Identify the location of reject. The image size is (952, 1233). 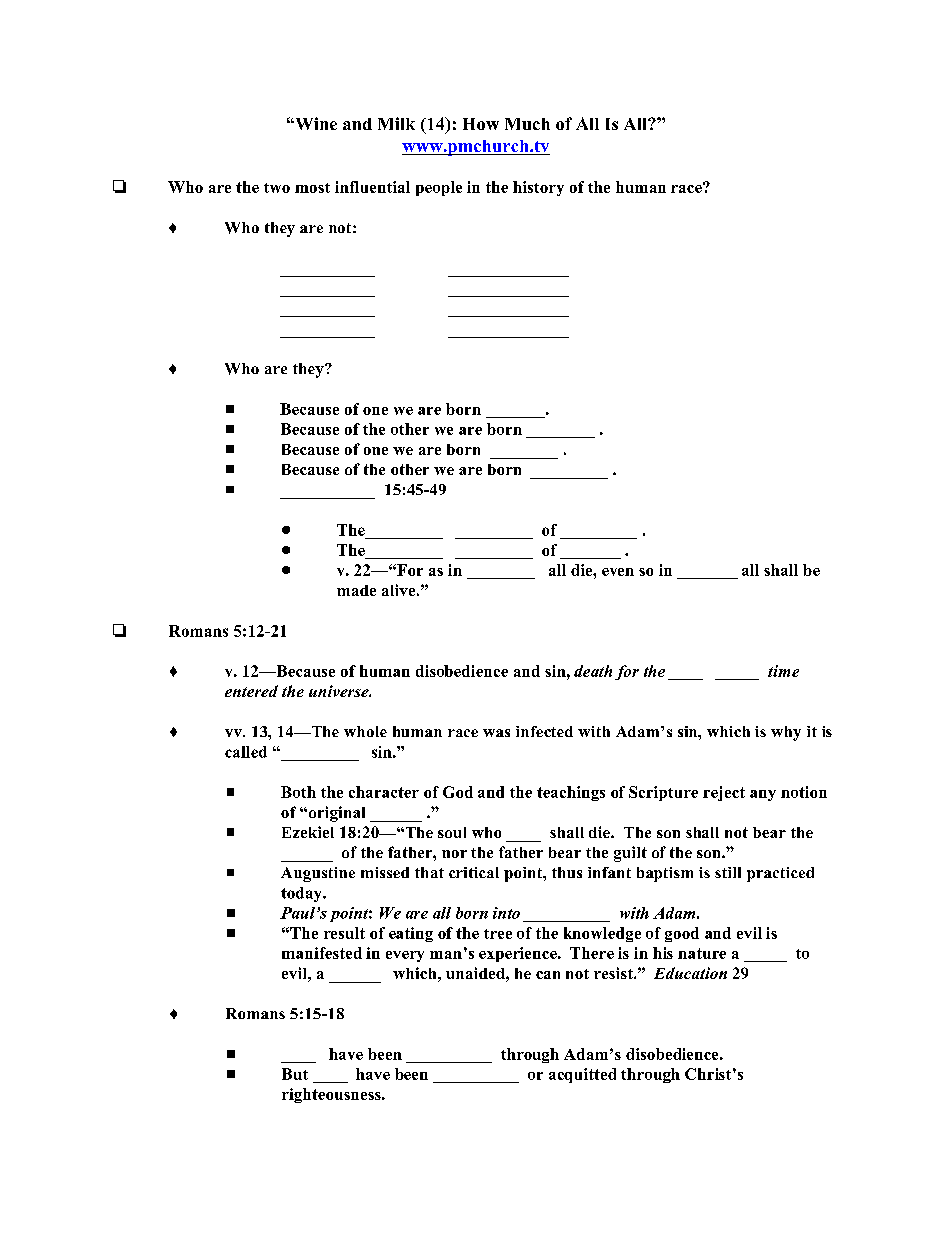
(724, 793).
